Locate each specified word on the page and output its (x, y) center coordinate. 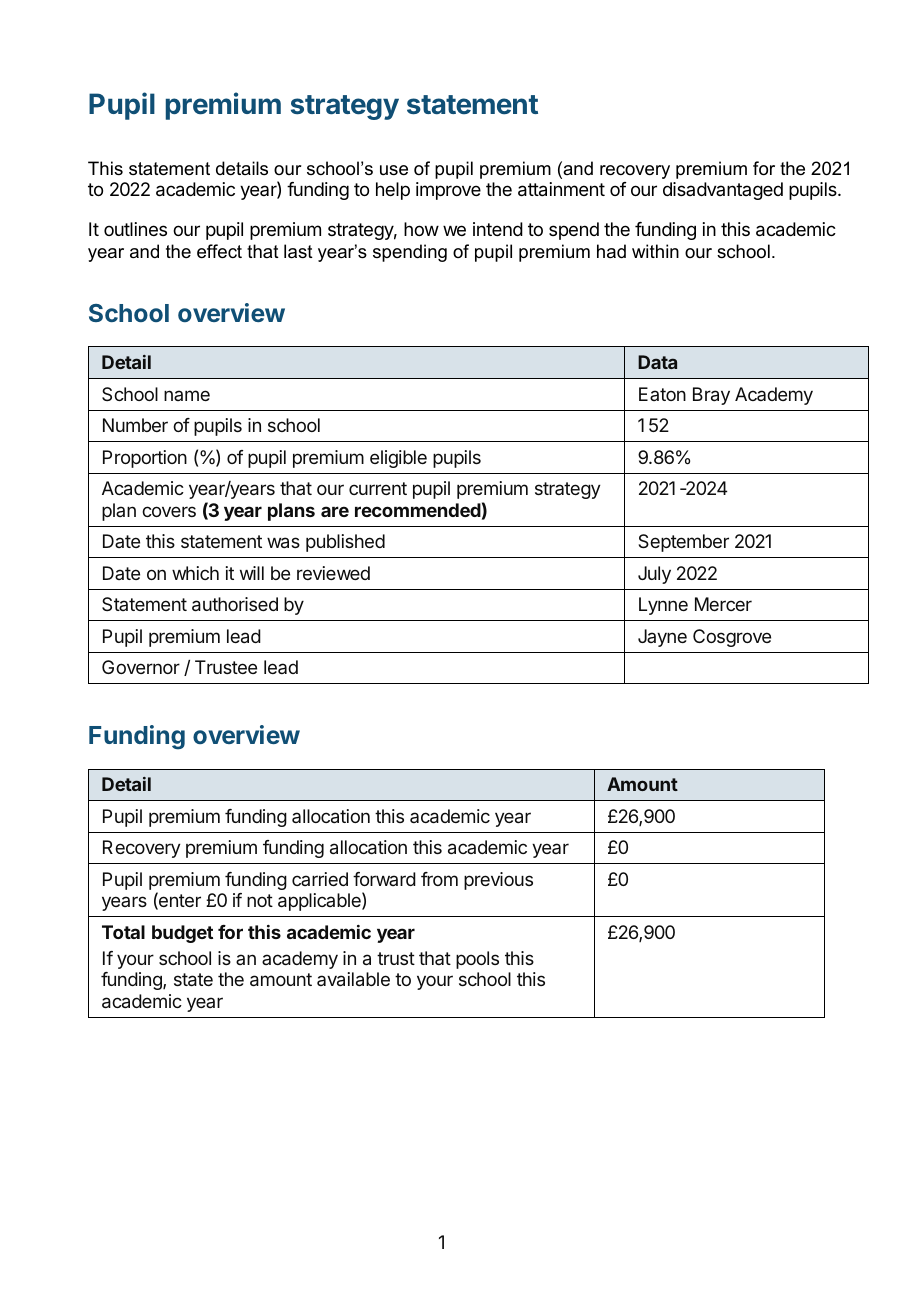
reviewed (333, 573)
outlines (135, 229)
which (195, 573)
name (187, 395)
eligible (398, 459)
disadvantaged (723, 191)
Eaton (662, 394)
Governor (141, 667)
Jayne (662, 638)
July (654, 575)
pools (477, 960)
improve (448, 191)
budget (182, 934)
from (439, 879)
